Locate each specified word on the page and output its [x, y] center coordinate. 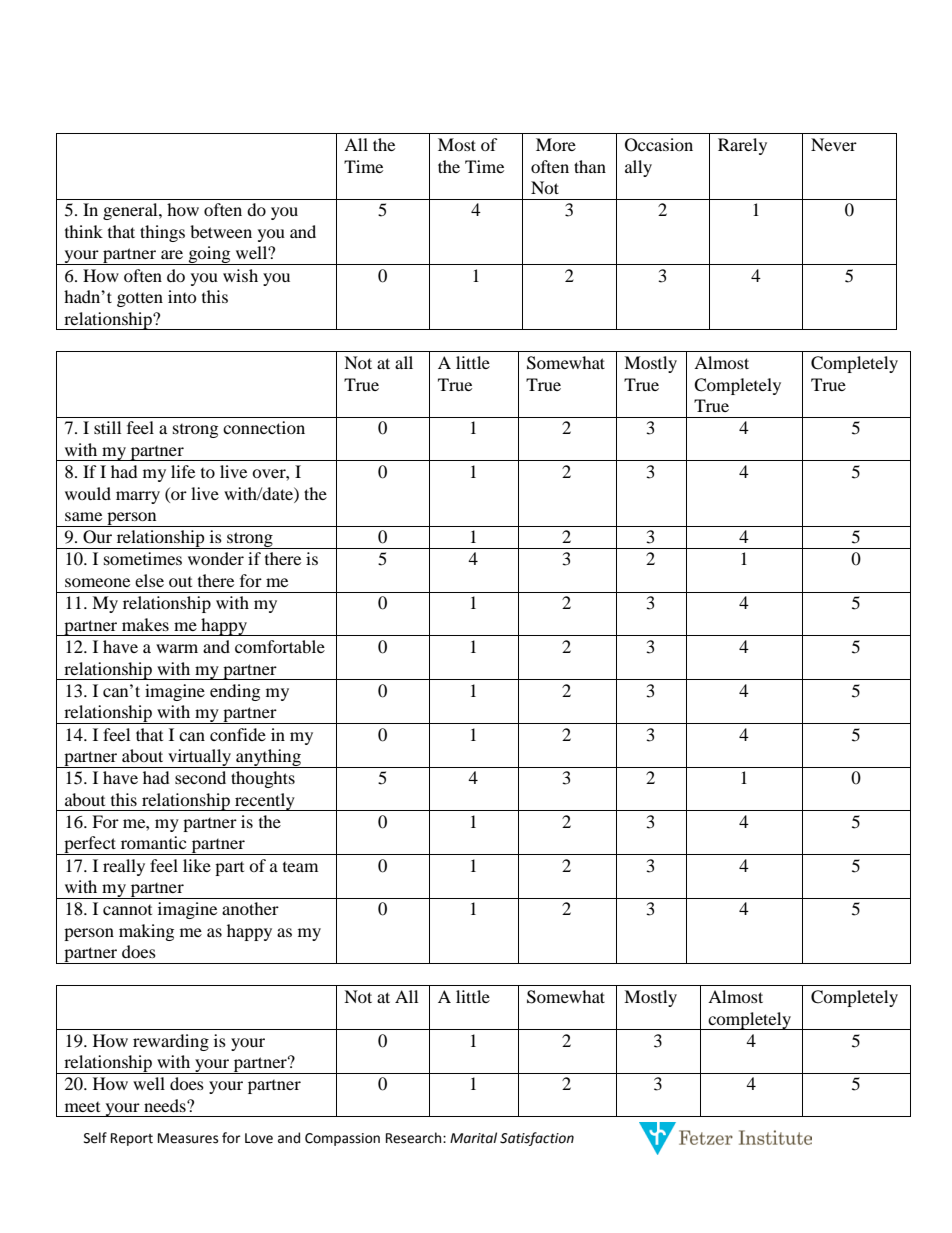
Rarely [742, 146]
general [131, 211]
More [556, 144]
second [200, 777]
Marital [473, 1138]
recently [265, 802]
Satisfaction [537, 1139]
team [300, 867]
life [183, 471]
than [590, 166]
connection [264, 427]
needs [166, 1105]
